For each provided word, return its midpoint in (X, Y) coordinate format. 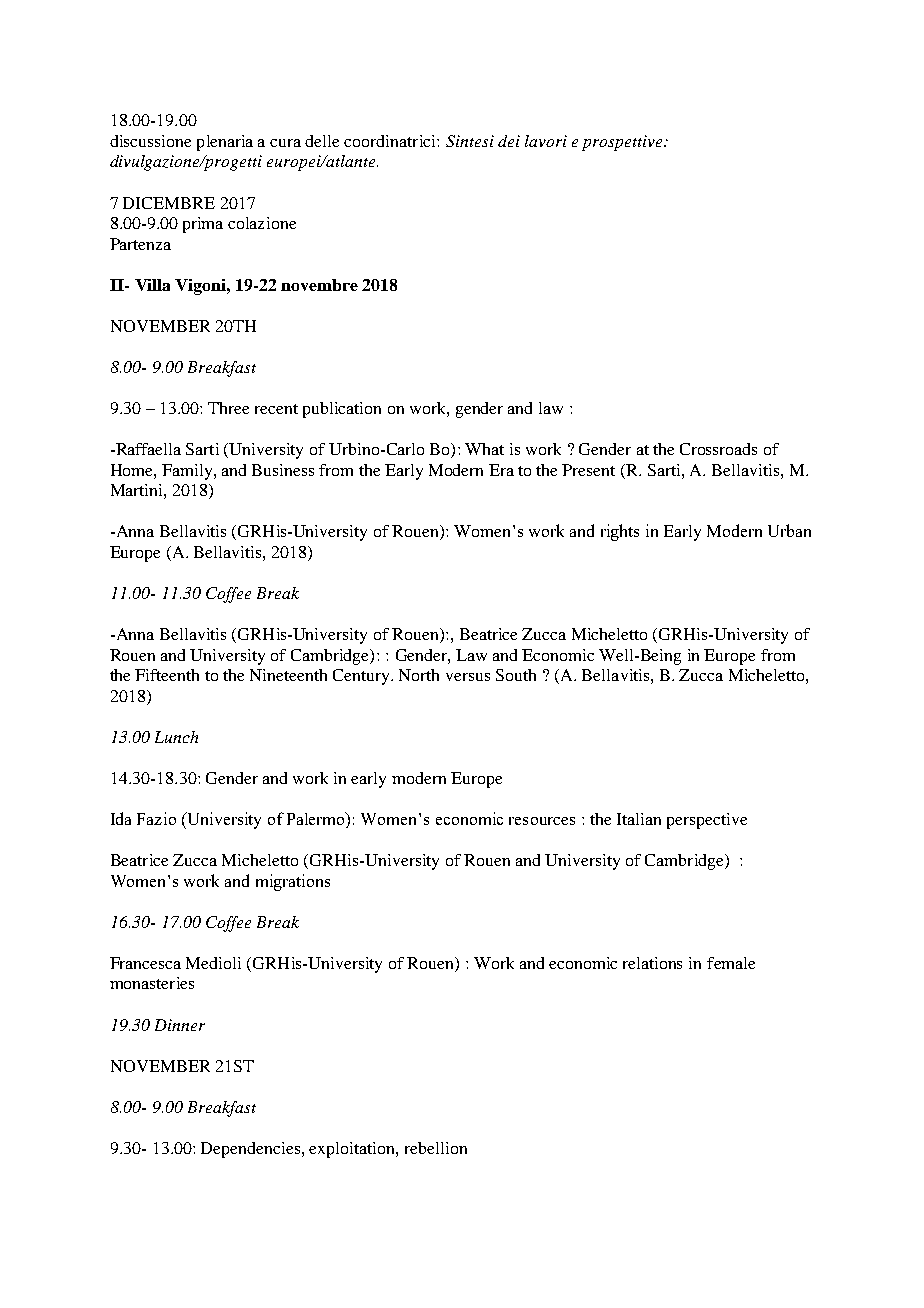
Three (228, 408)
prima (203, 225)
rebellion (436, 1148)
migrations (293, 882)
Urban (789, 530)
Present (588, 470)
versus (468, 677)
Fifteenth (167, 675)
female (731, 963)
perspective (707, 821)
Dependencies (252, 1150)
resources (542, 821)
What (484, 449)
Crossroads (718, 449)
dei (509, 141)
